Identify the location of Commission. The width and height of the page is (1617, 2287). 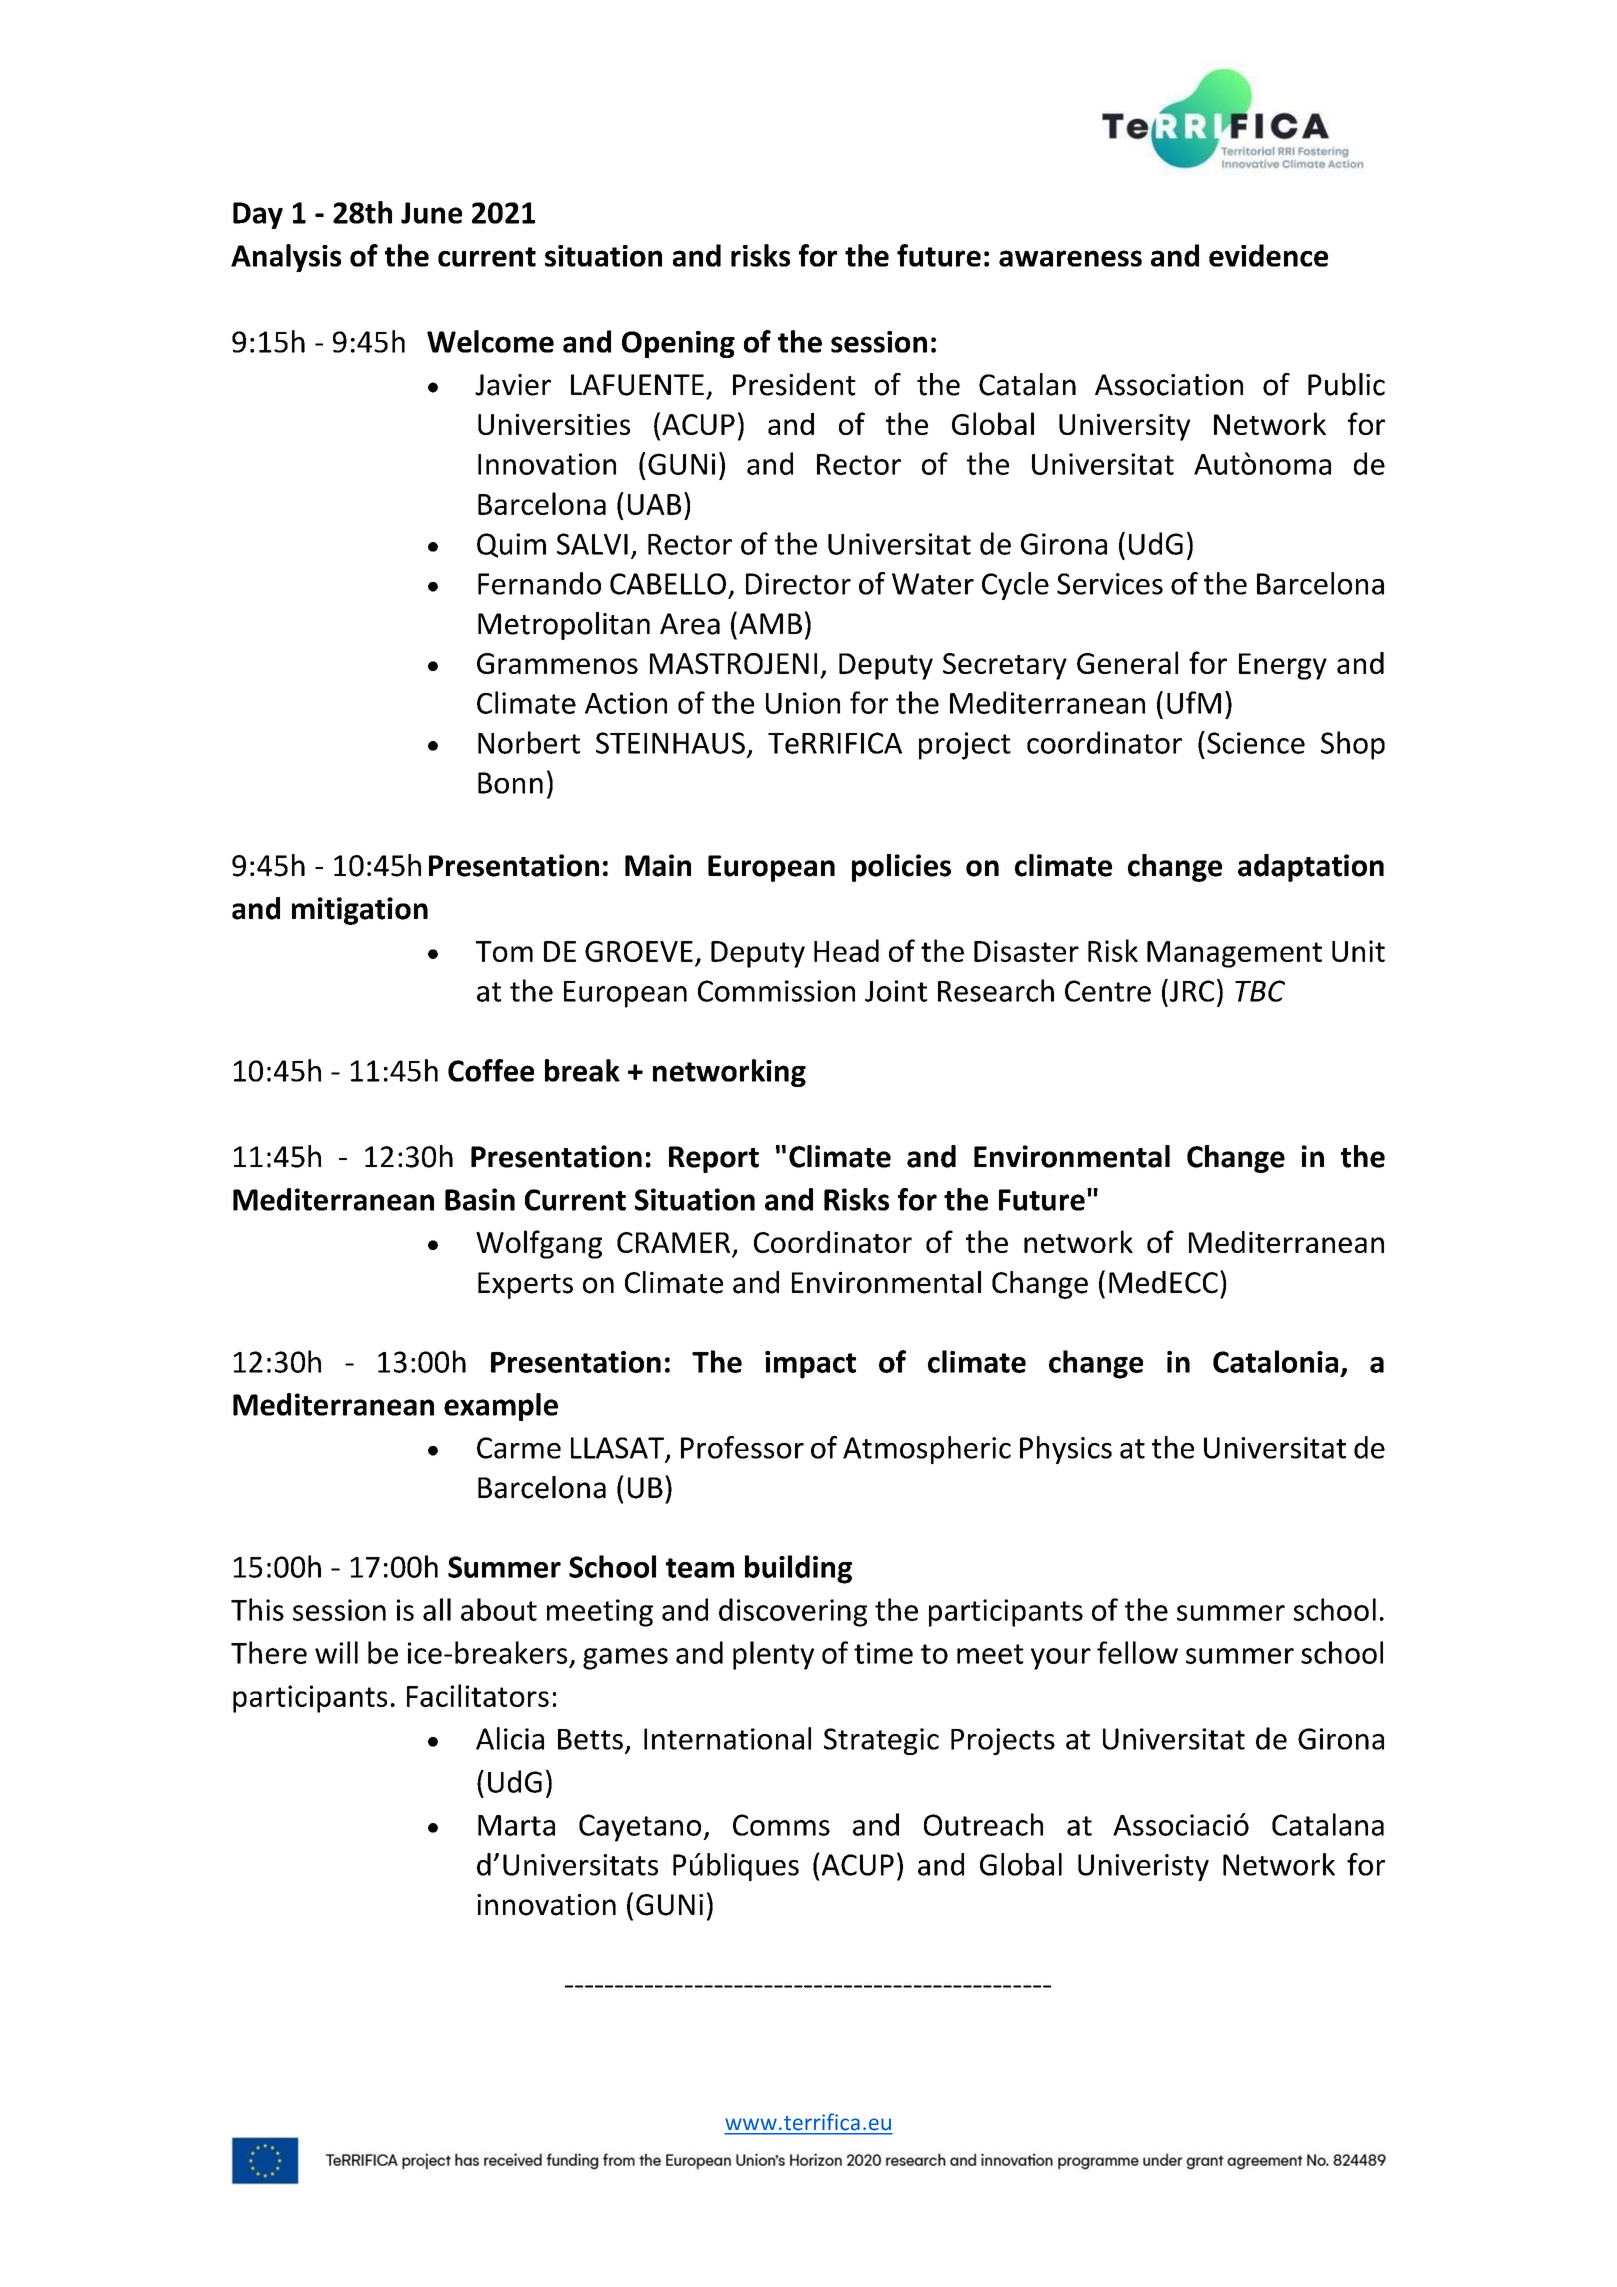
(776, 991).
